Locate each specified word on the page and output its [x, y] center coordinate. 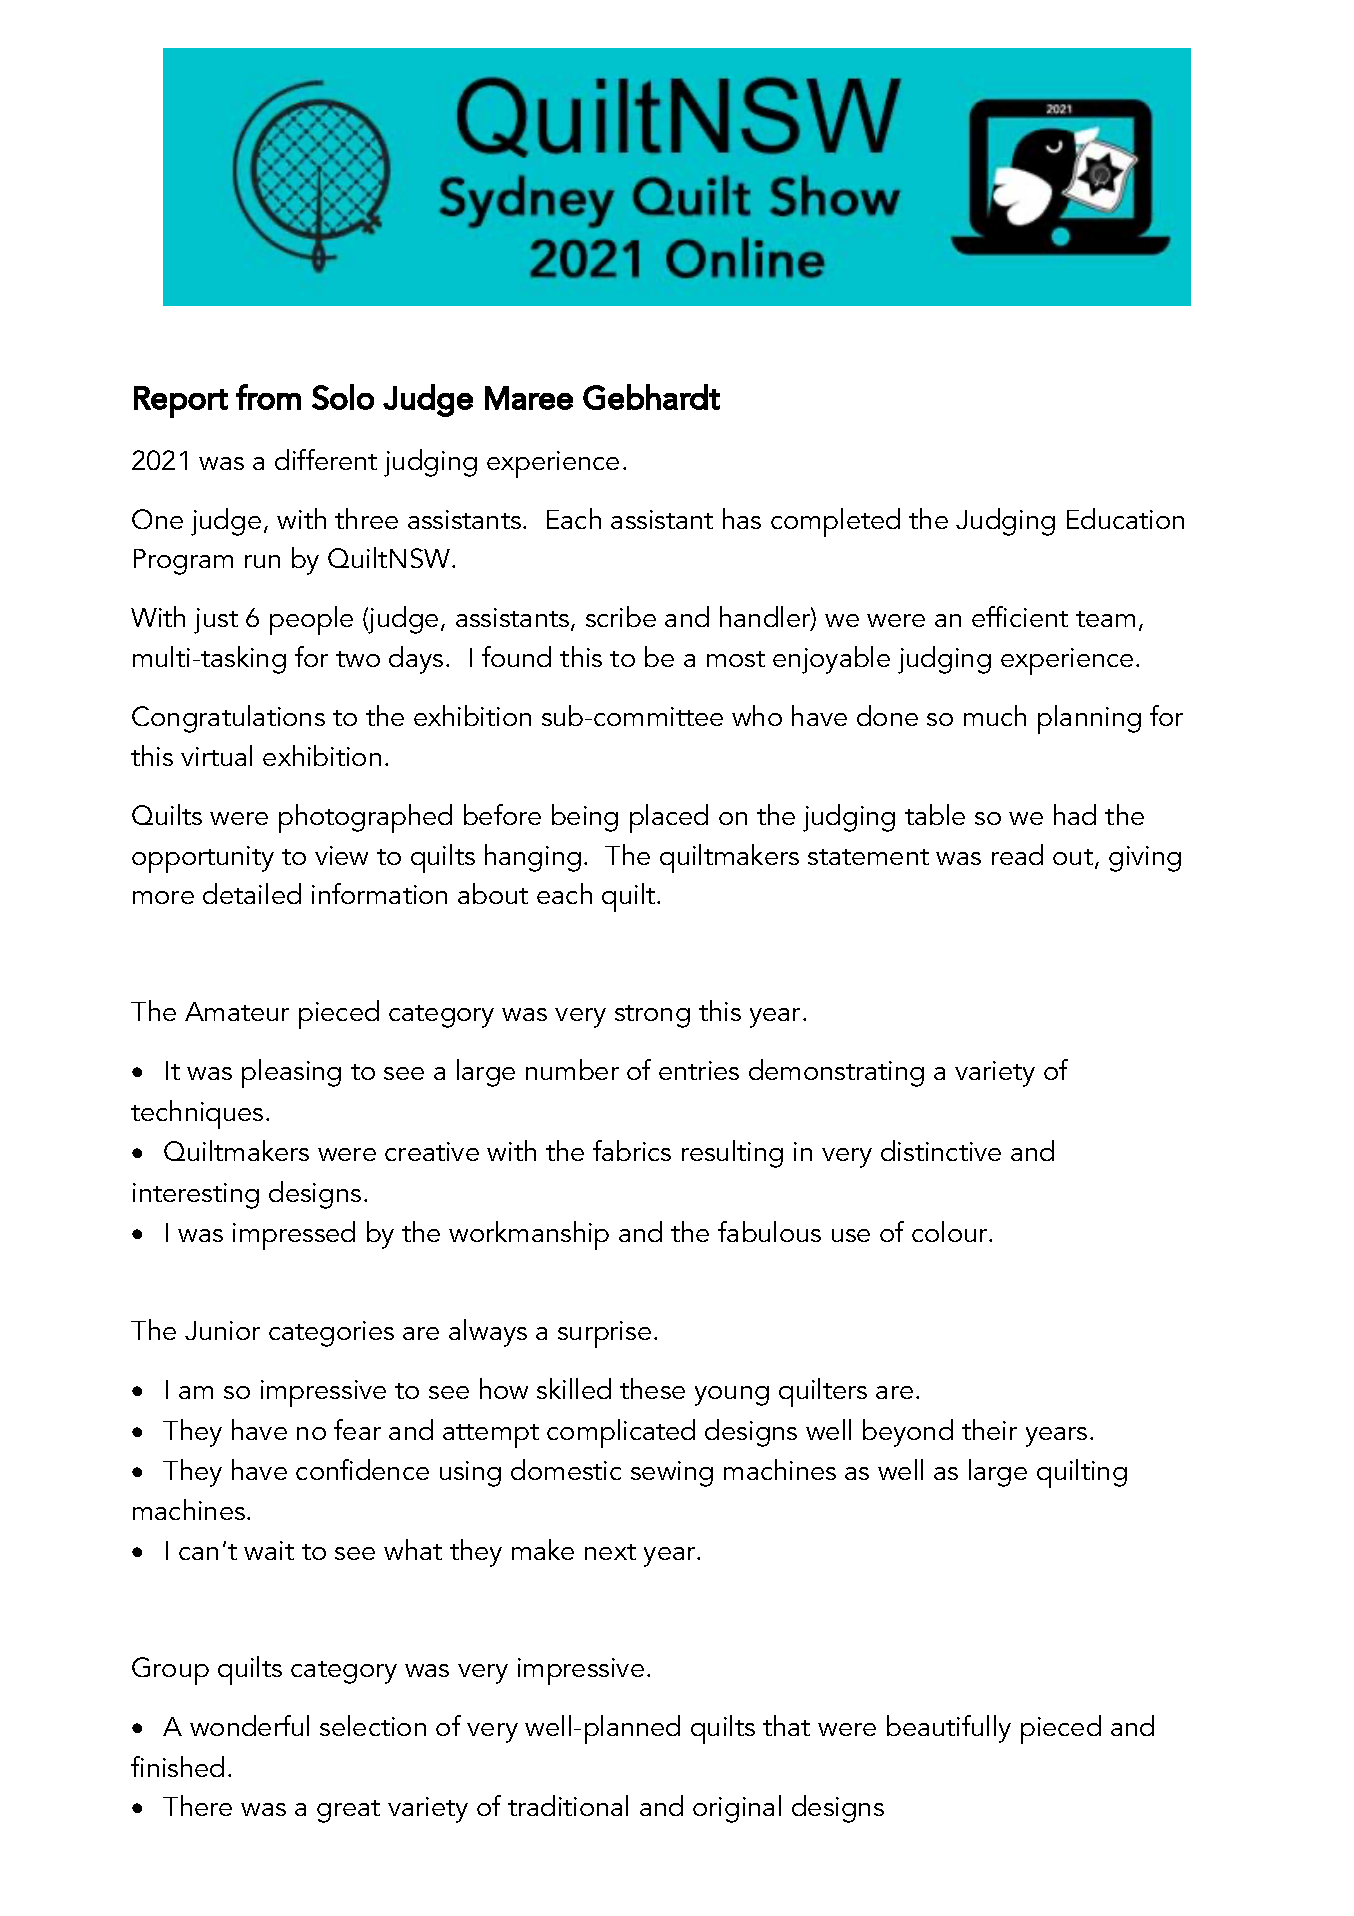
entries [699, 1070]
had [1075, 814]
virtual [216, 755]
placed [669, 818]
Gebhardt [651, 397]
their [989, 1429]
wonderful [249, 1725]
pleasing [291, 1073]
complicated [621, 1433]
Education [1125, 518]
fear [357, 1429]
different [326, 459]
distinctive [941, 1150]
